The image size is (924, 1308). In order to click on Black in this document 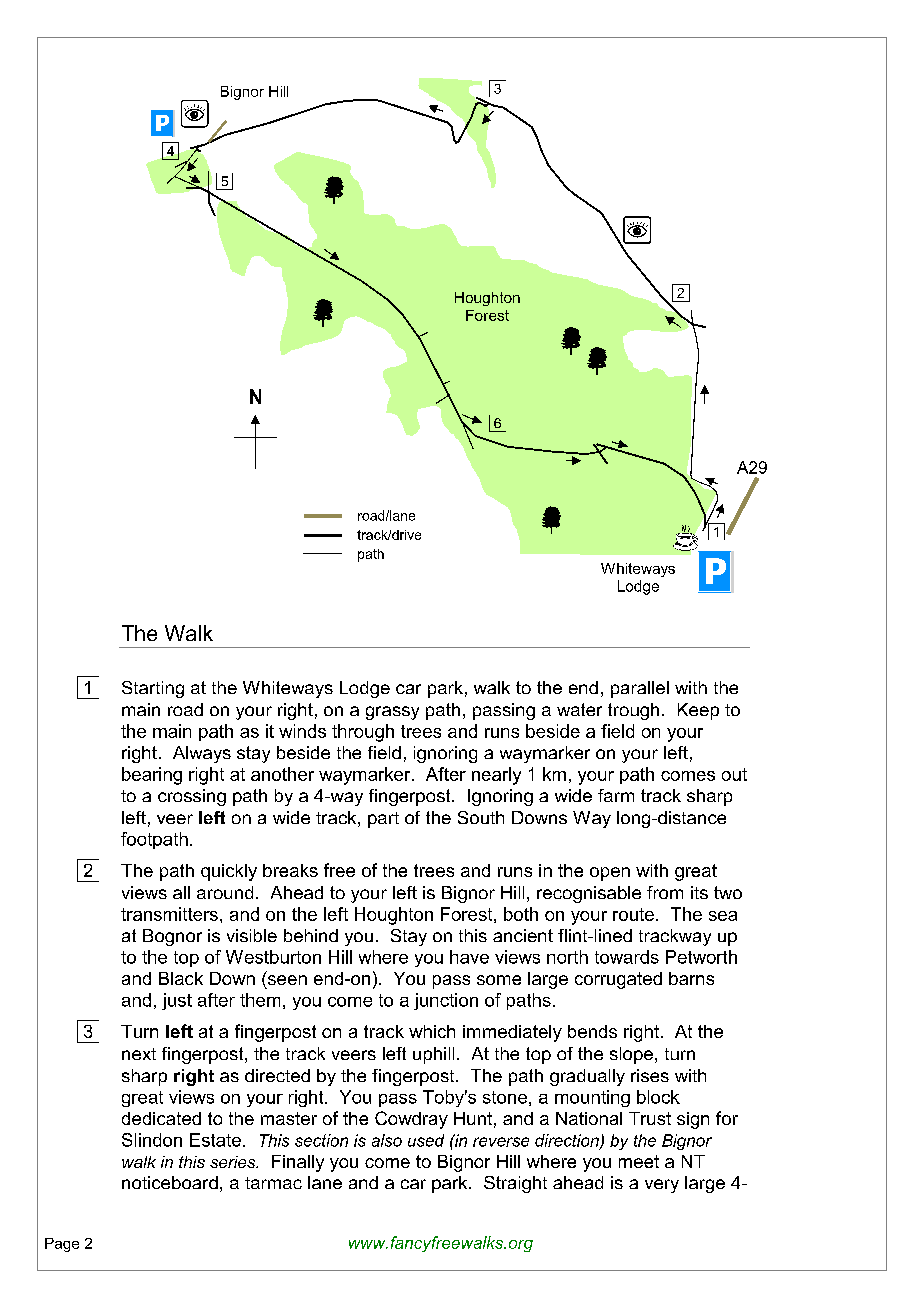, I will do `click(181, 978)`.
